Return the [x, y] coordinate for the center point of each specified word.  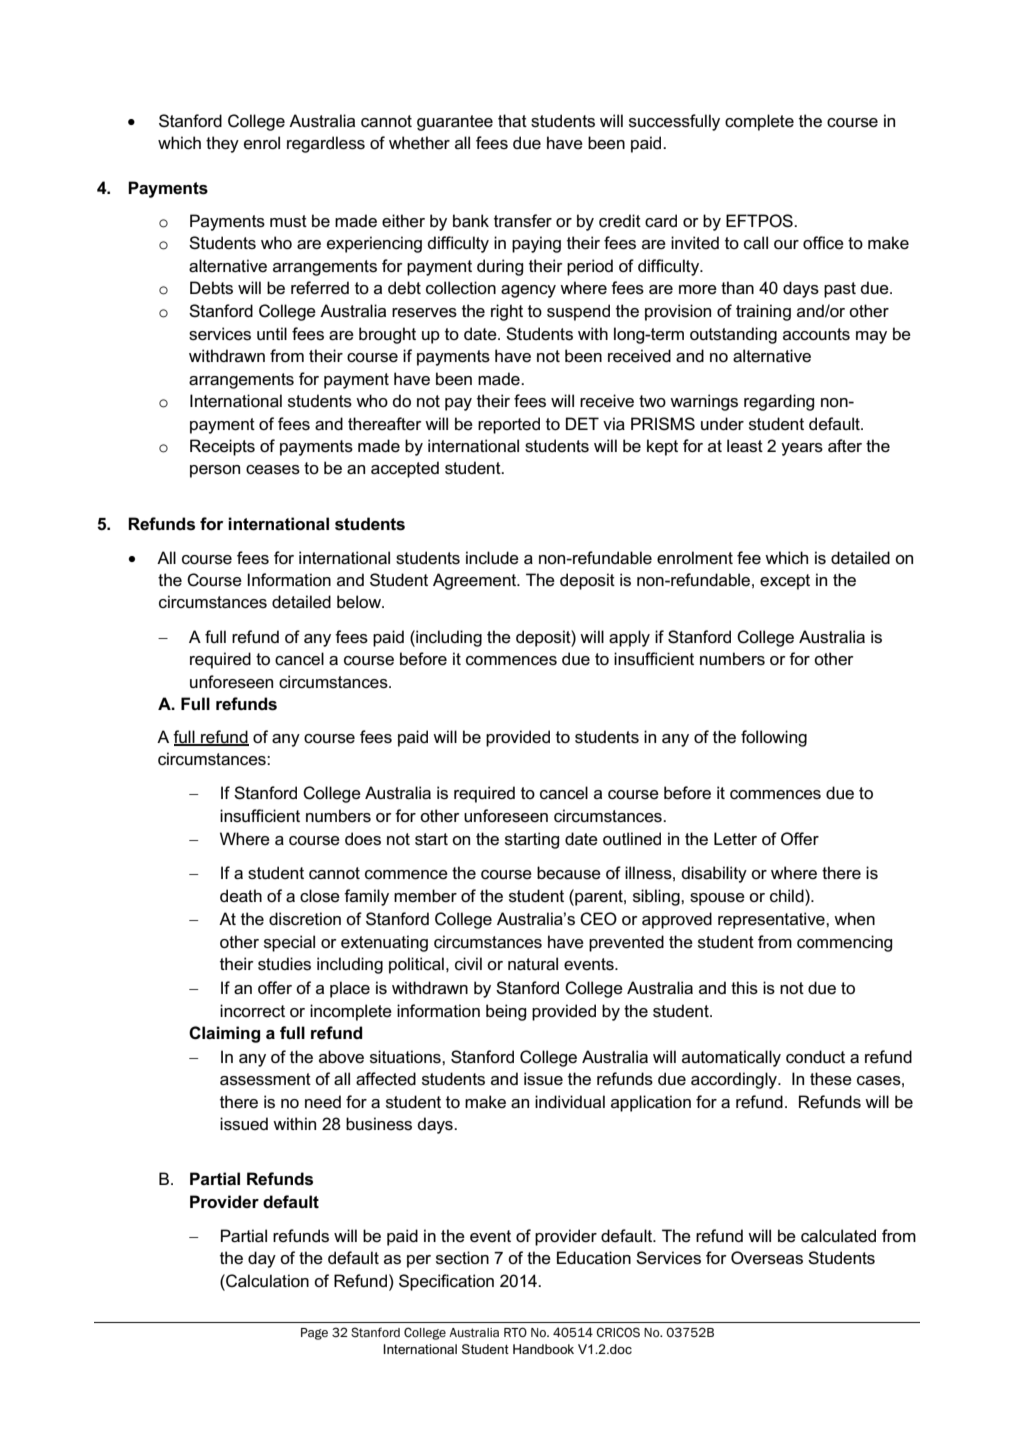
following [774, 738]
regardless [326, 144]
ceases [273, 470]
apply [629, 638]
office [823, 243]
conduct [815, 1057]
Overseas [767, 1258]
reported [509, 425]
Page [314, 1334]
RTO [515, 1332]
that [512, 121]
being [506, 1012]
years [802, 449]
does [363, 839]
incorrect [252, 1011]
